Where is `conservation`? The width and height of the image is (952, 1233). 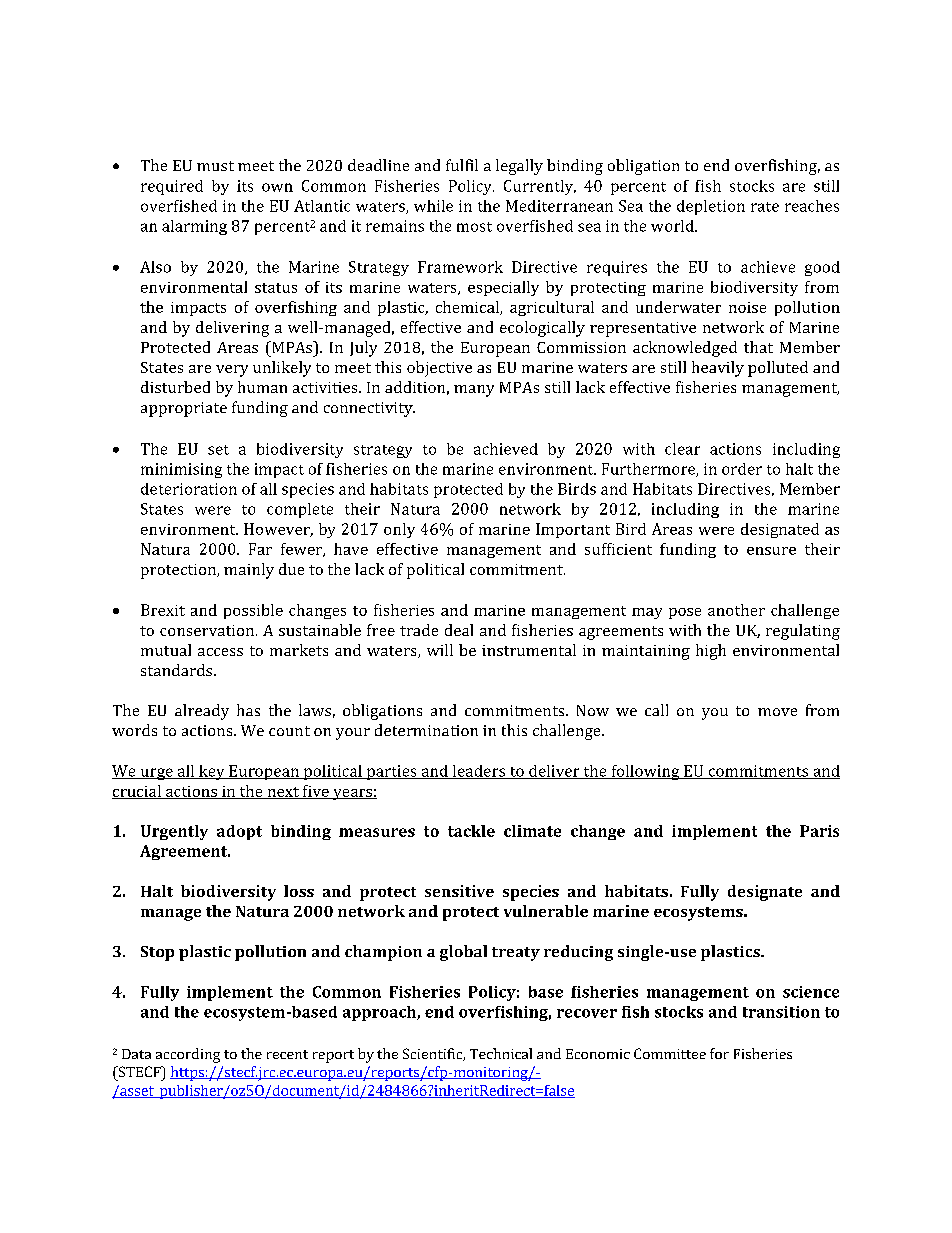 conservation is located at coordinates (208, 630).
